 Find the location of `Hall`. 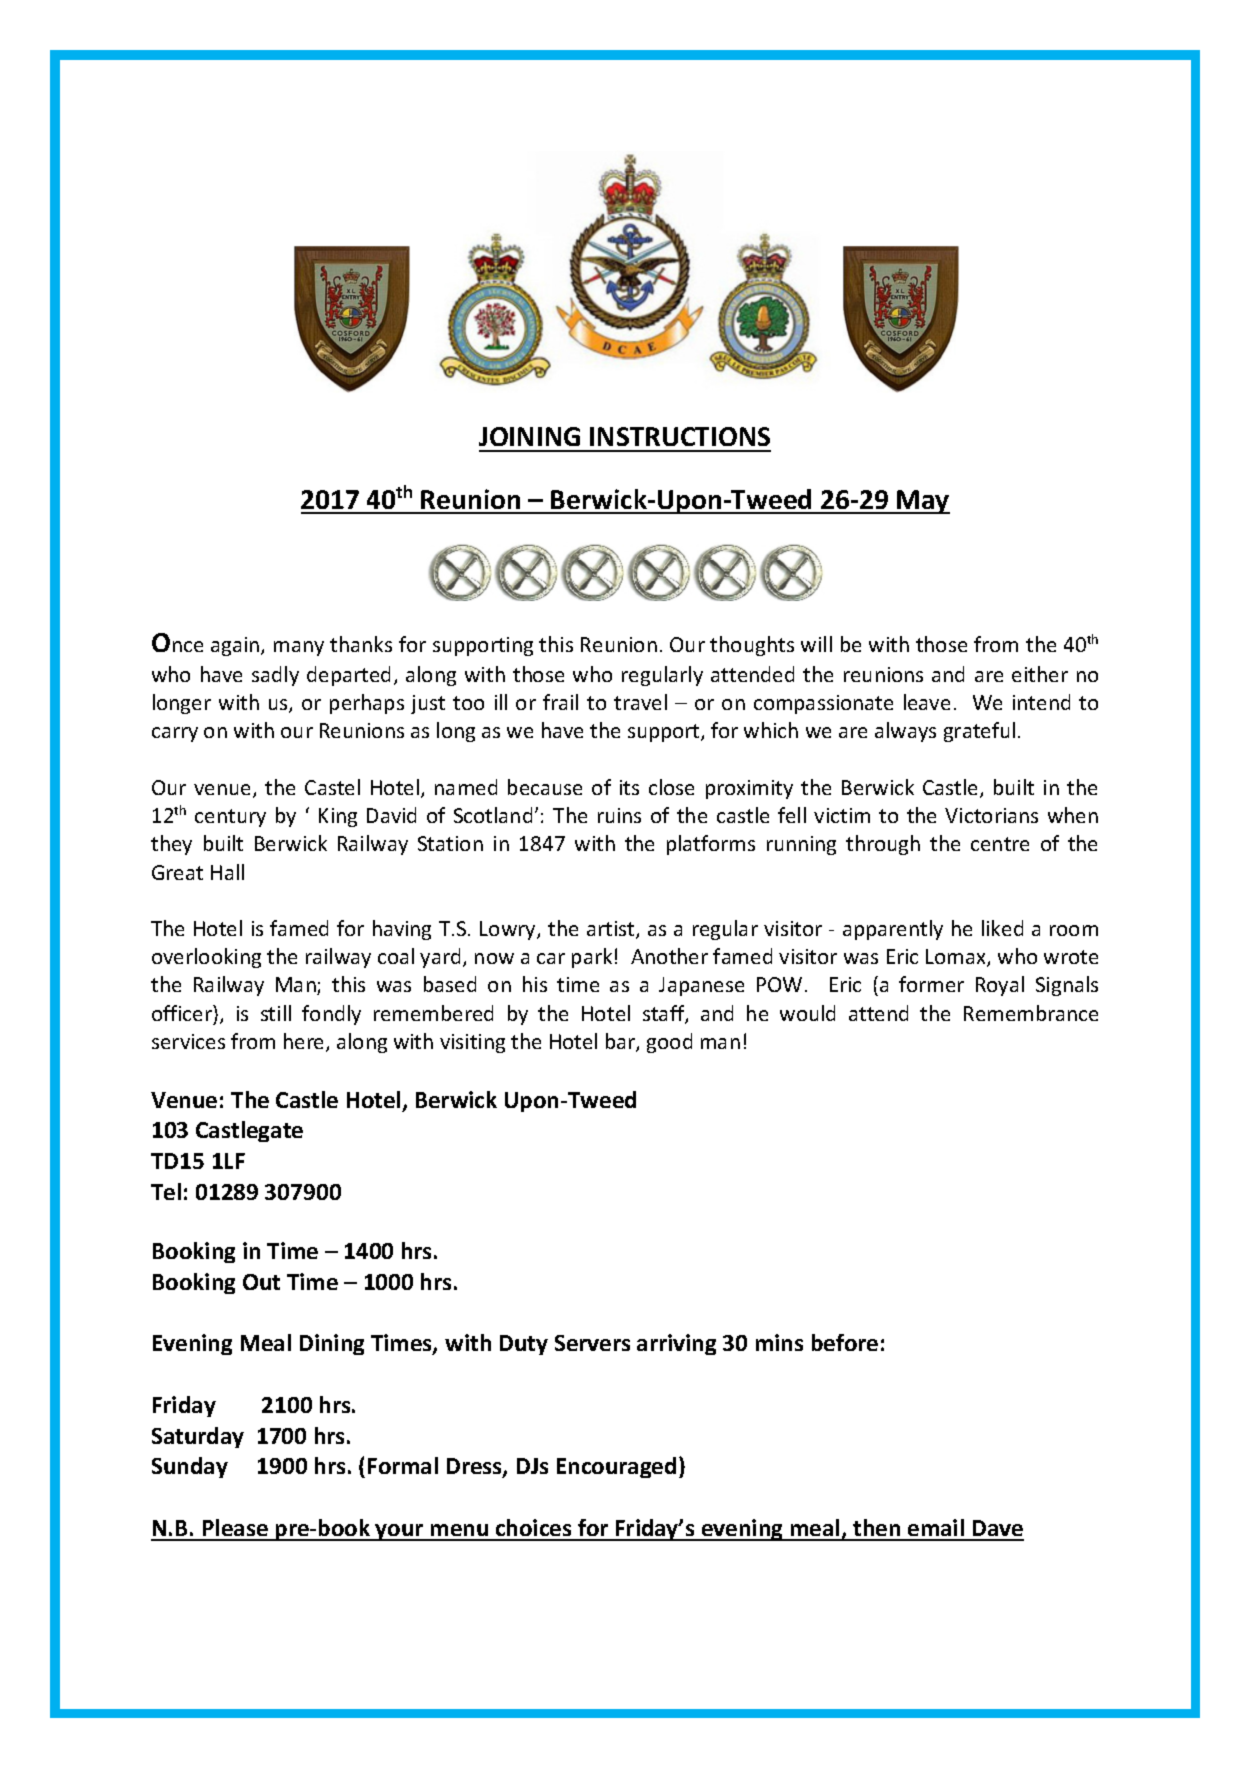

Hall is located at coordinates (227, 872).
